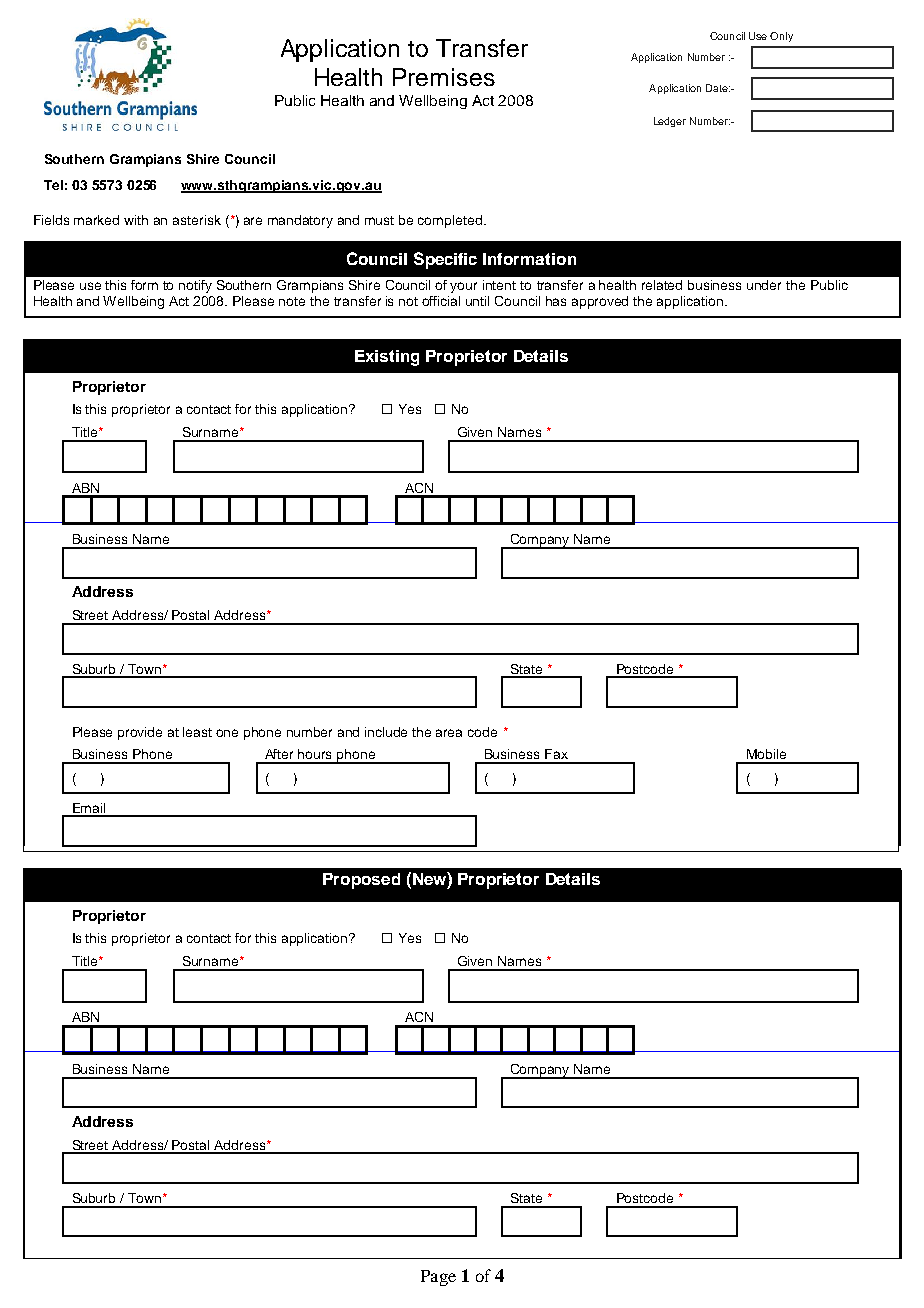 The height and width of the screenshot is (1308, 924). What do you see at coordinates (781, 37) in the screenshot?
I see `Only` at bounding box center [781, 37].
